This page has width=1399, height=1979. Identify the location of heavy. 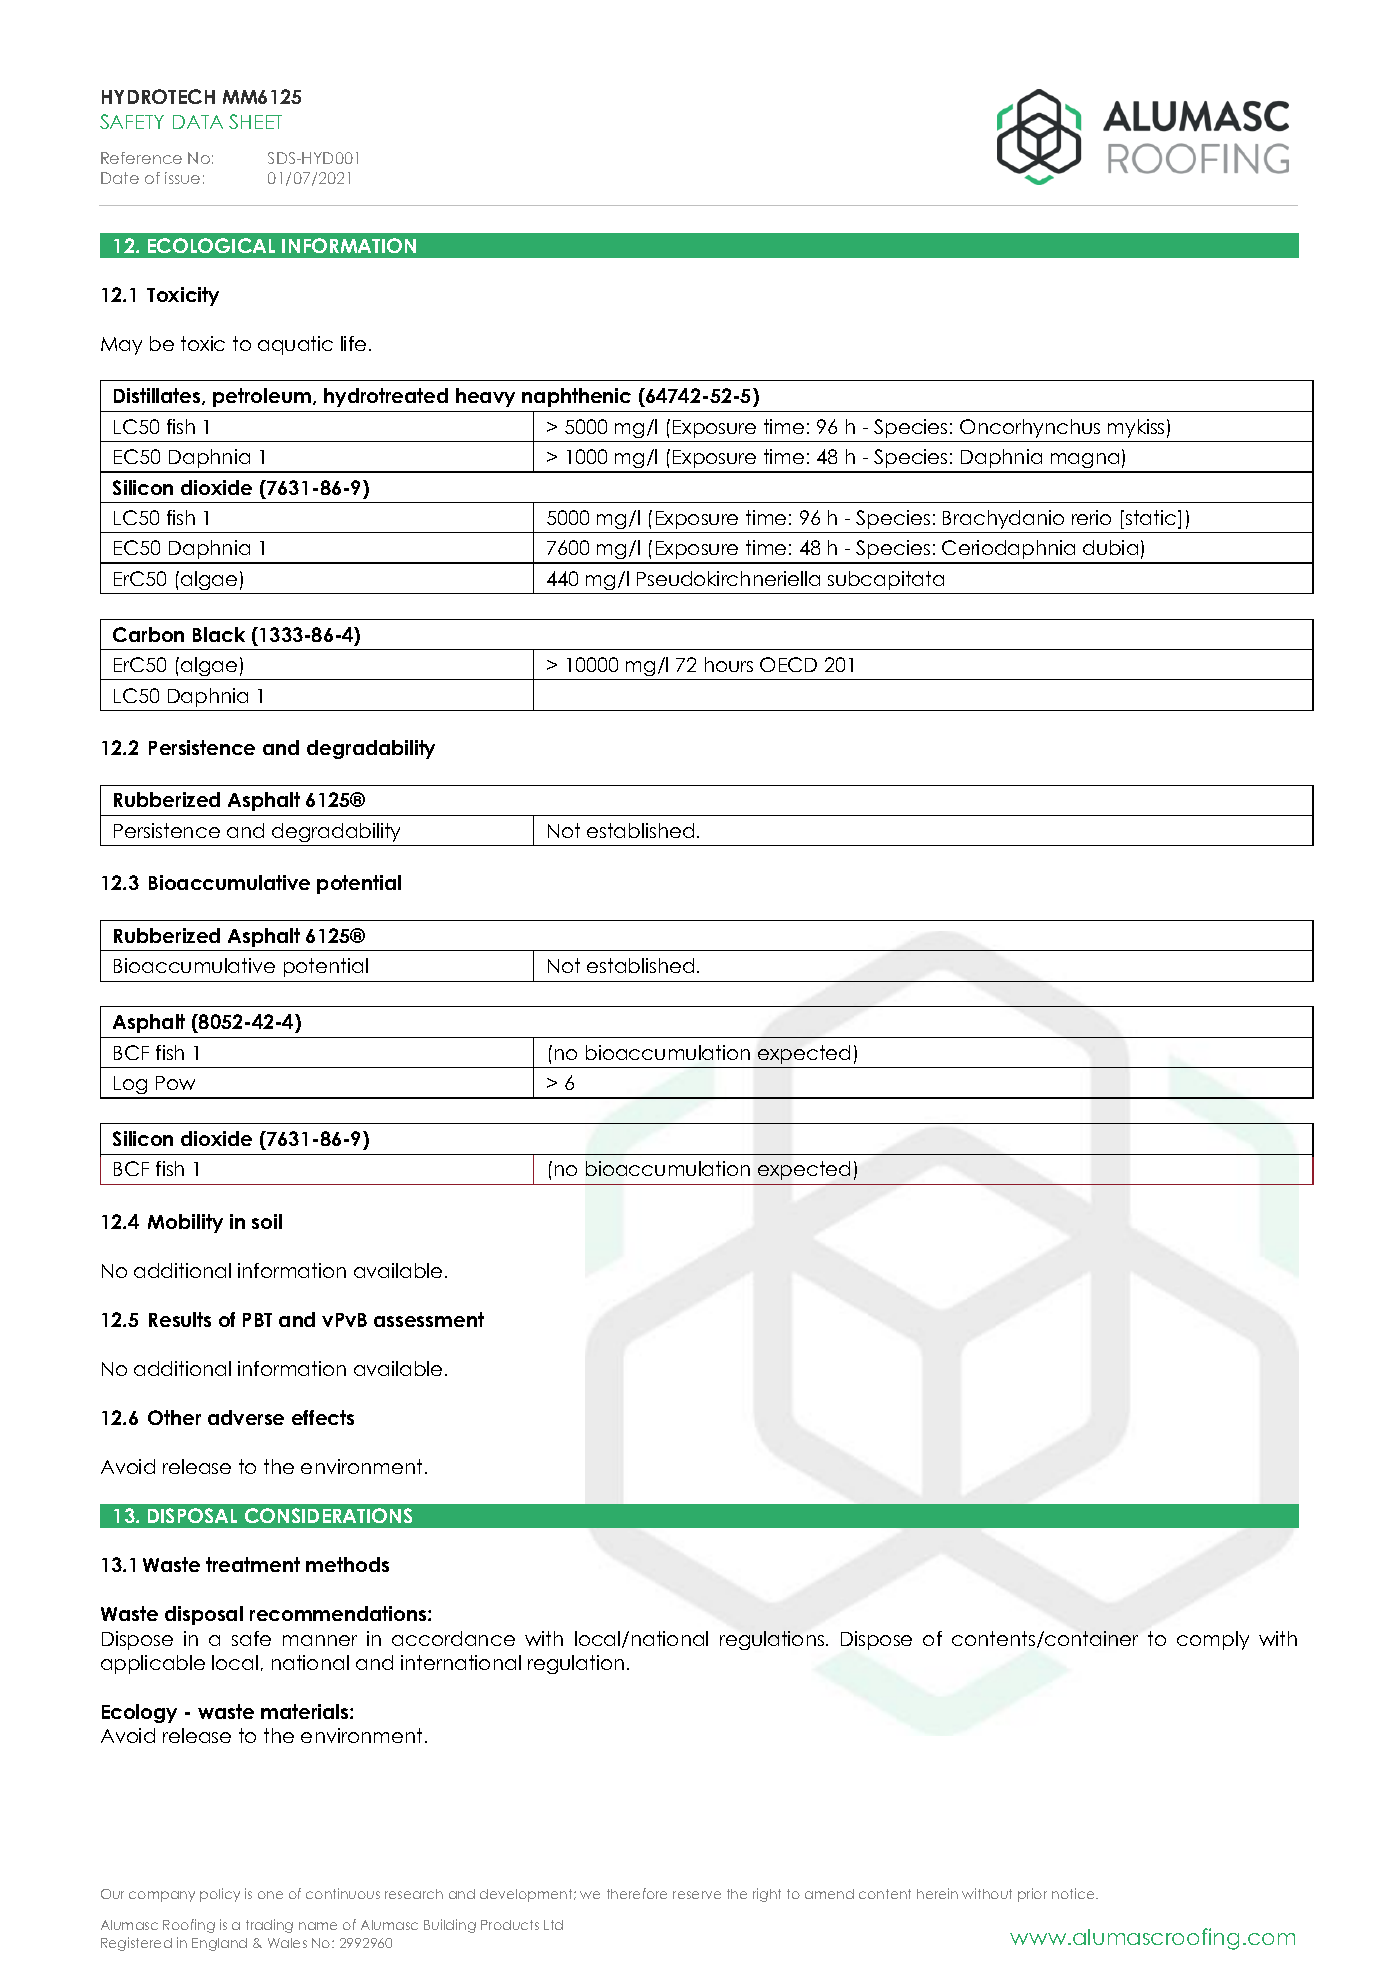
(485, 397).
